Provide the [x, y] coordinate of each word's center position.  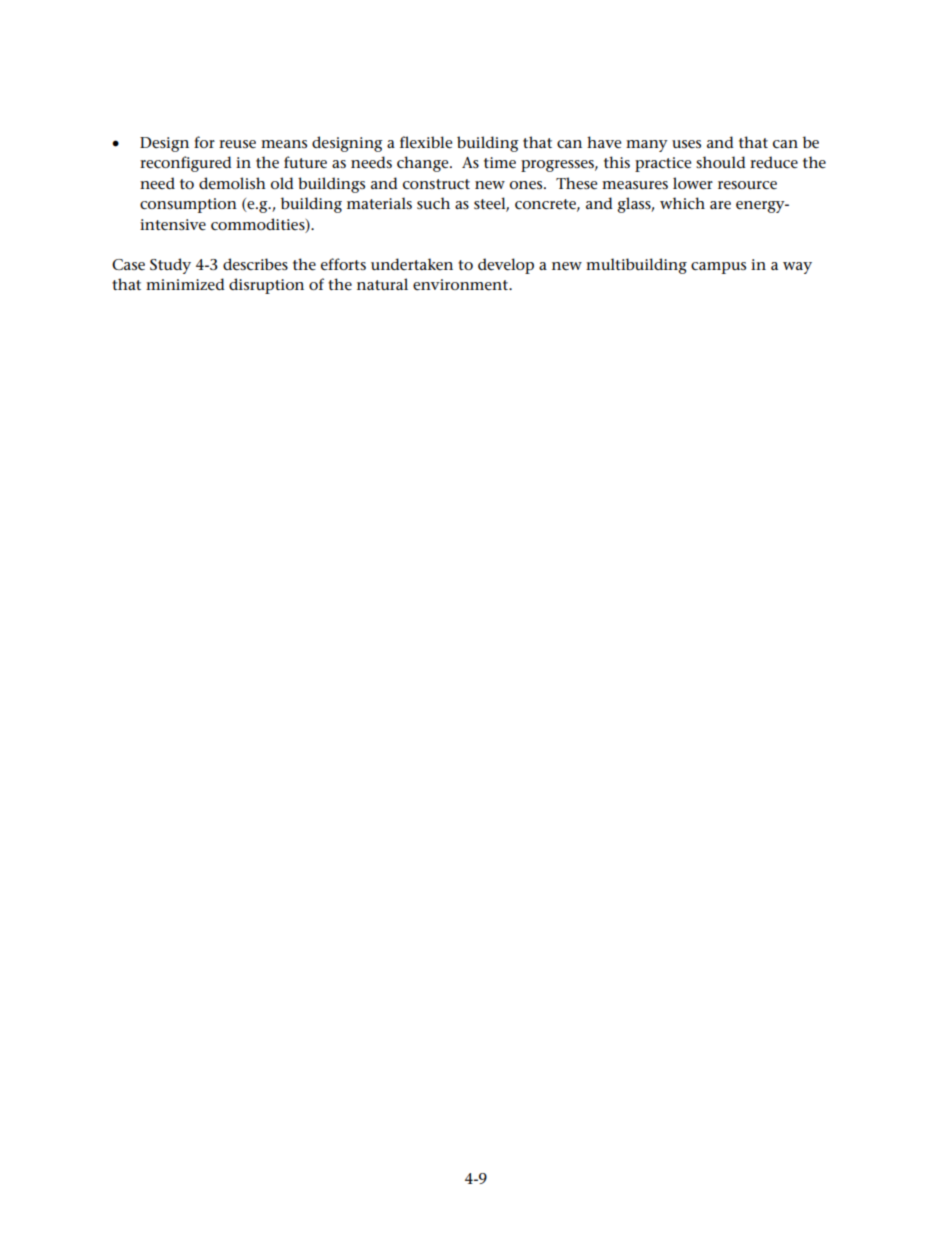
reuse [237, 144]
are [720, 205]
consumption [188, 205]
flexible [426, 142]
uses [686, 144]
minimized [185, 284]
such [433, 203]
